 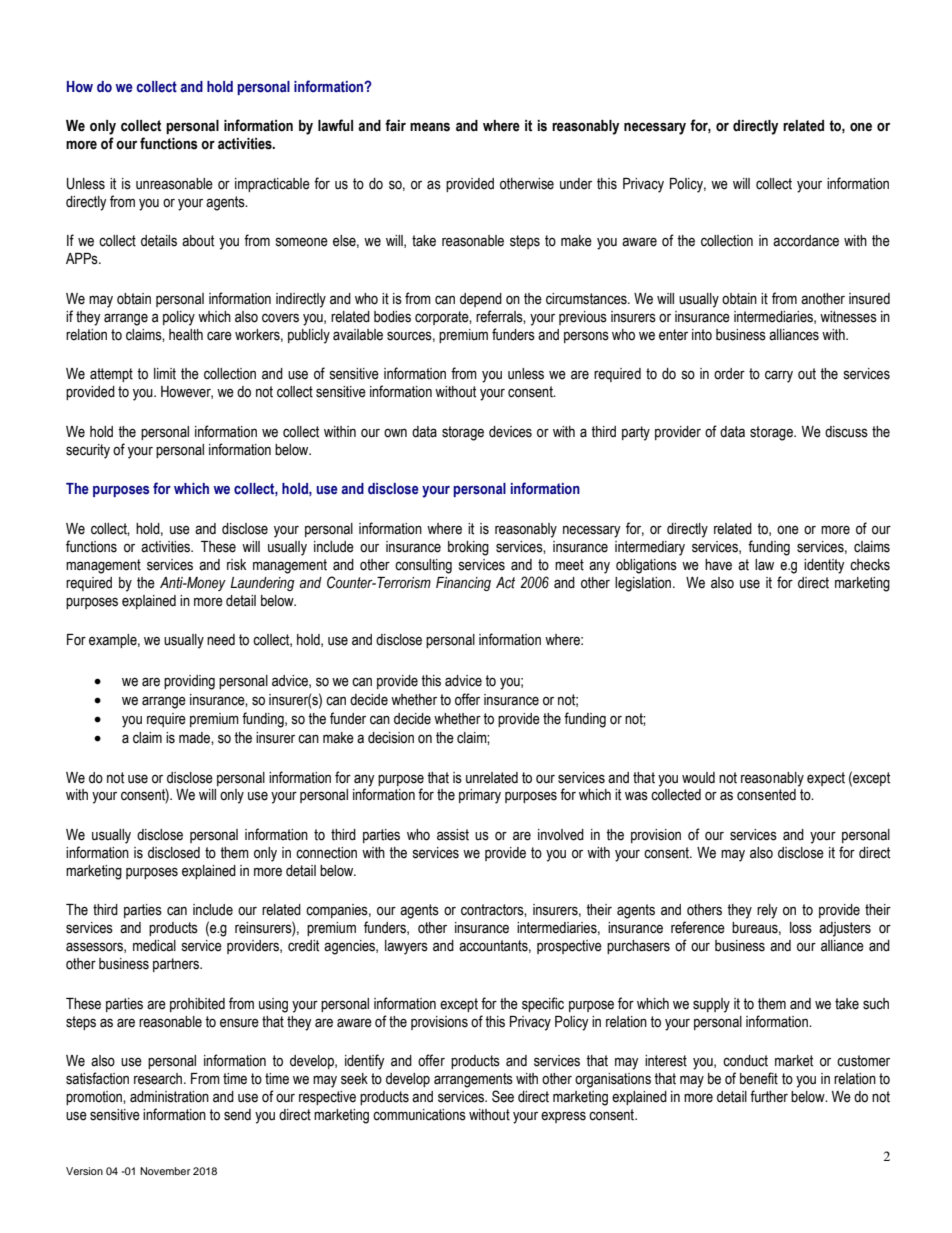 I want to click on identity, so click(x=824, y=566).
